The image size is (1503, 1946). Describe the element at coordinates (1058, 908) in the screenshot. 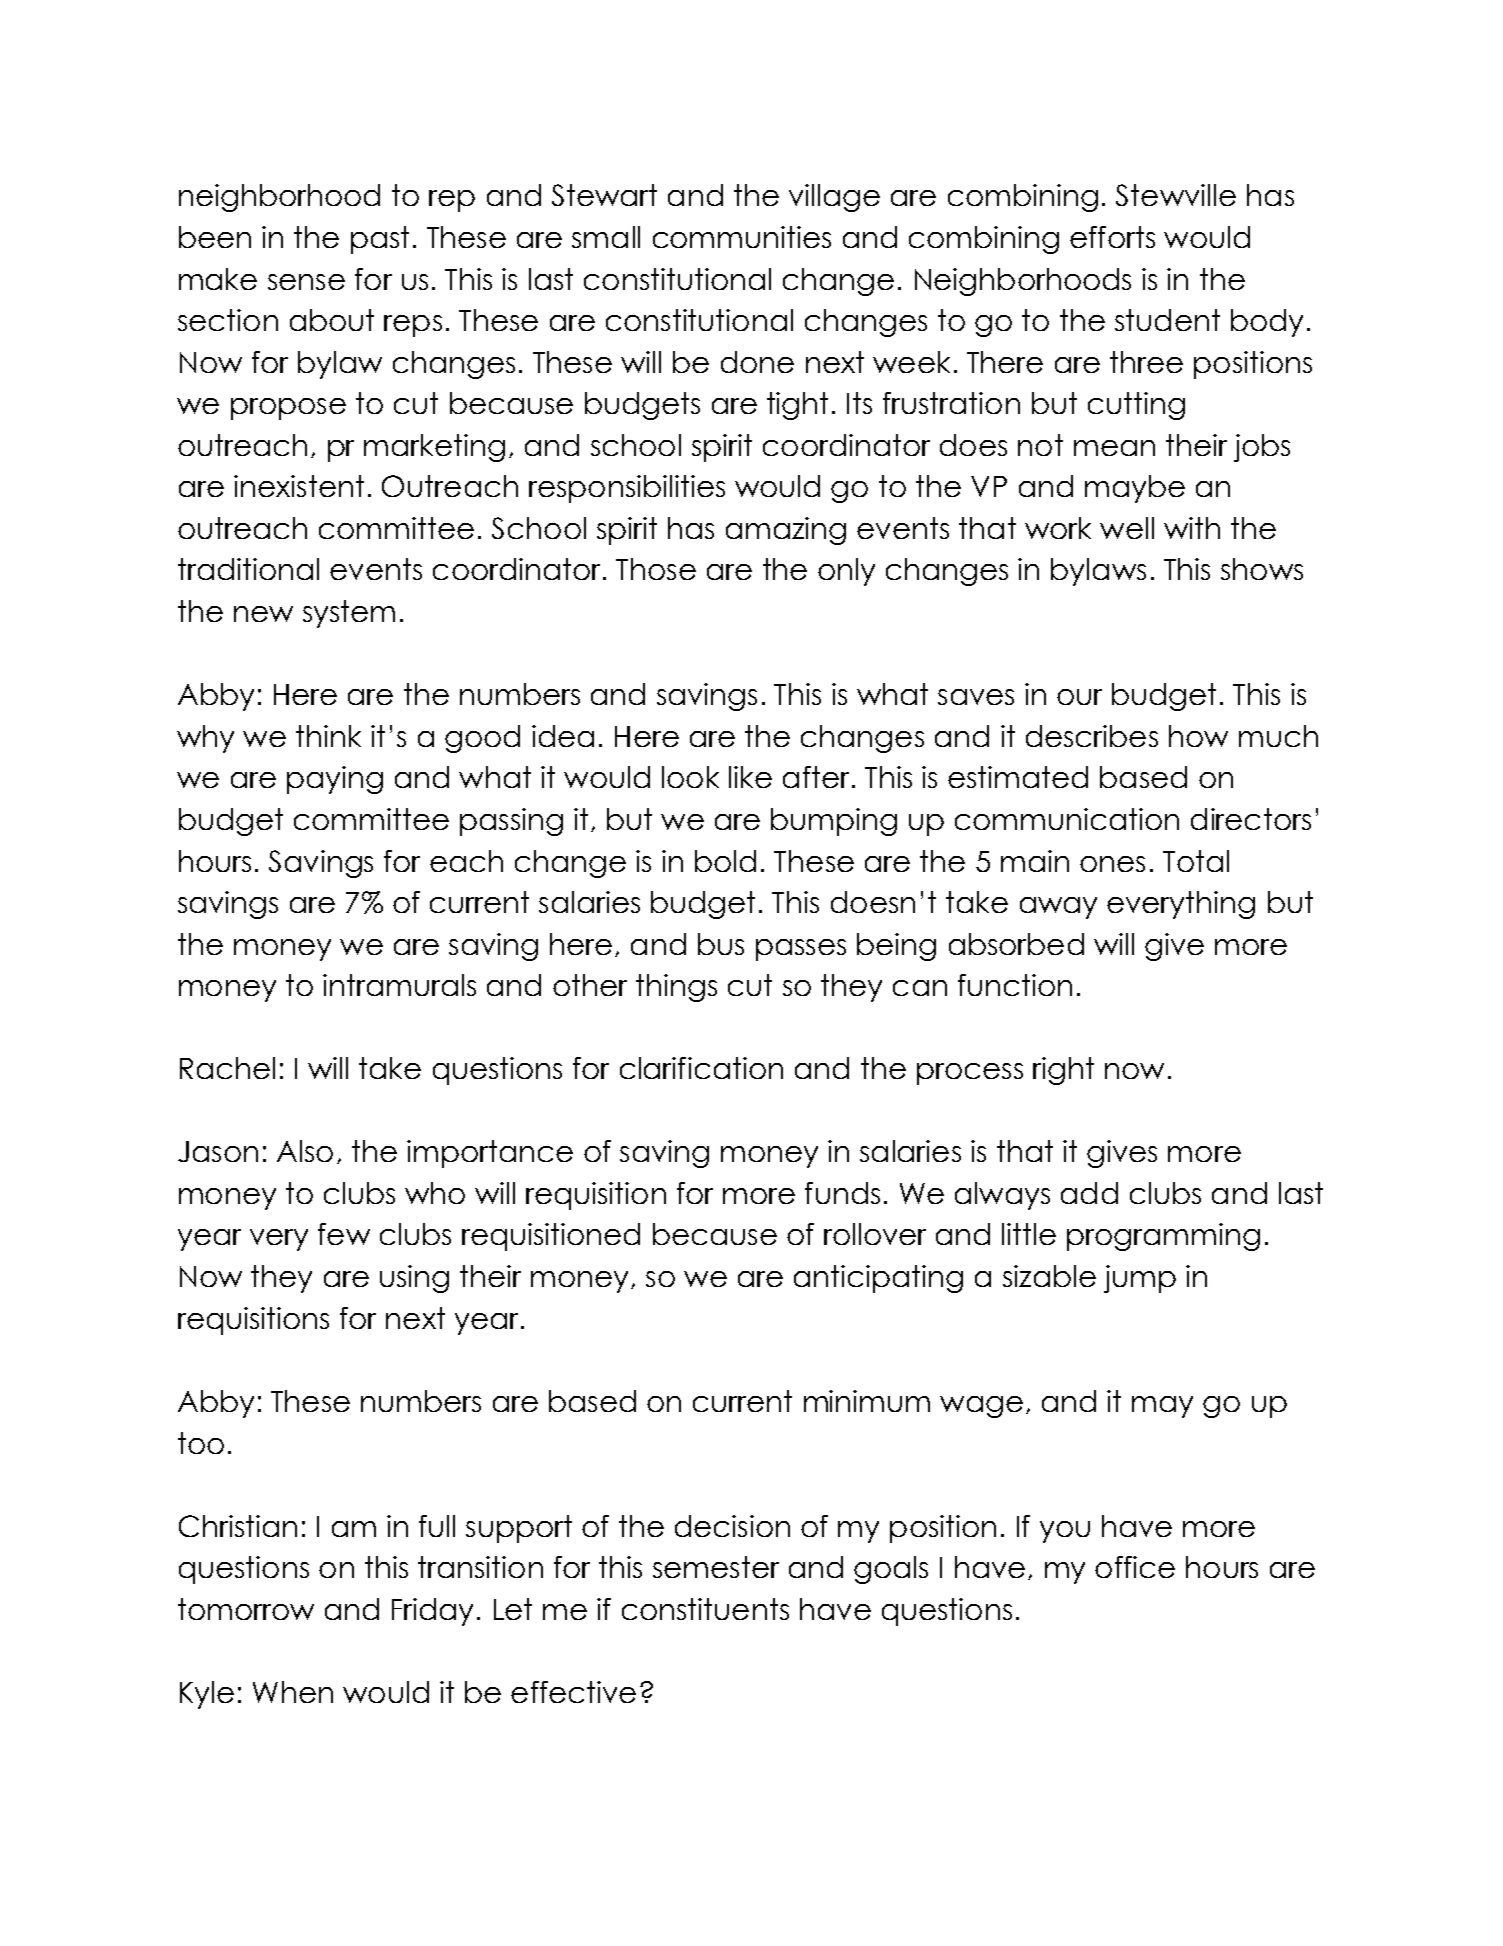

I see `away` at that location.
